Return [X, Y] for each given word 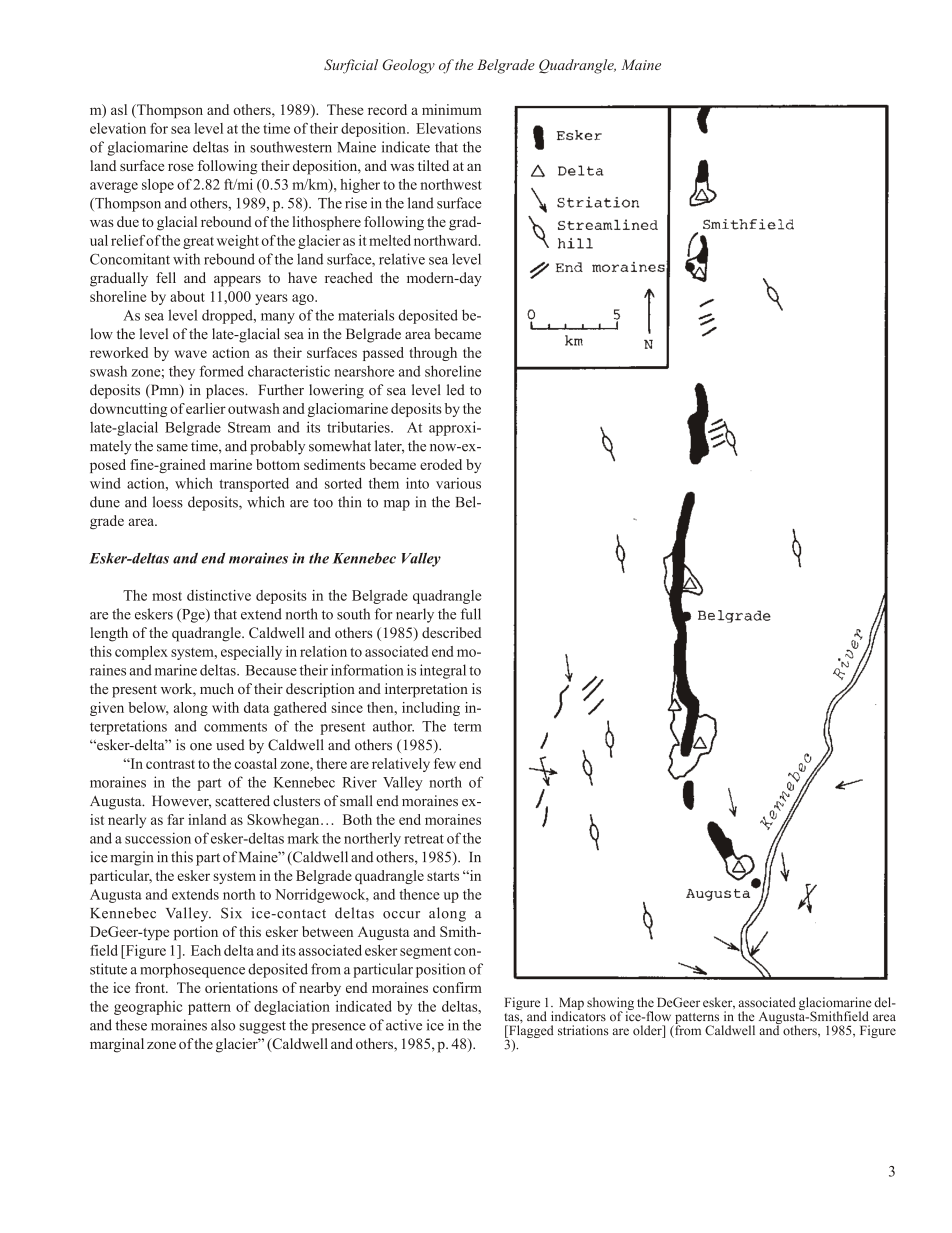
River [359, 782]
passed [383, 354]
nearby [320, 989]
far [175, 819]
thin [349, 502]
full [471, 614]
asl [119, 109]
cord [393, 109]
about [187, 296]
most [167, 596]
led [456, 390]
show [601, 1002]
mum [466, 111]
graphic [159, 1008]
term [468, 727]
